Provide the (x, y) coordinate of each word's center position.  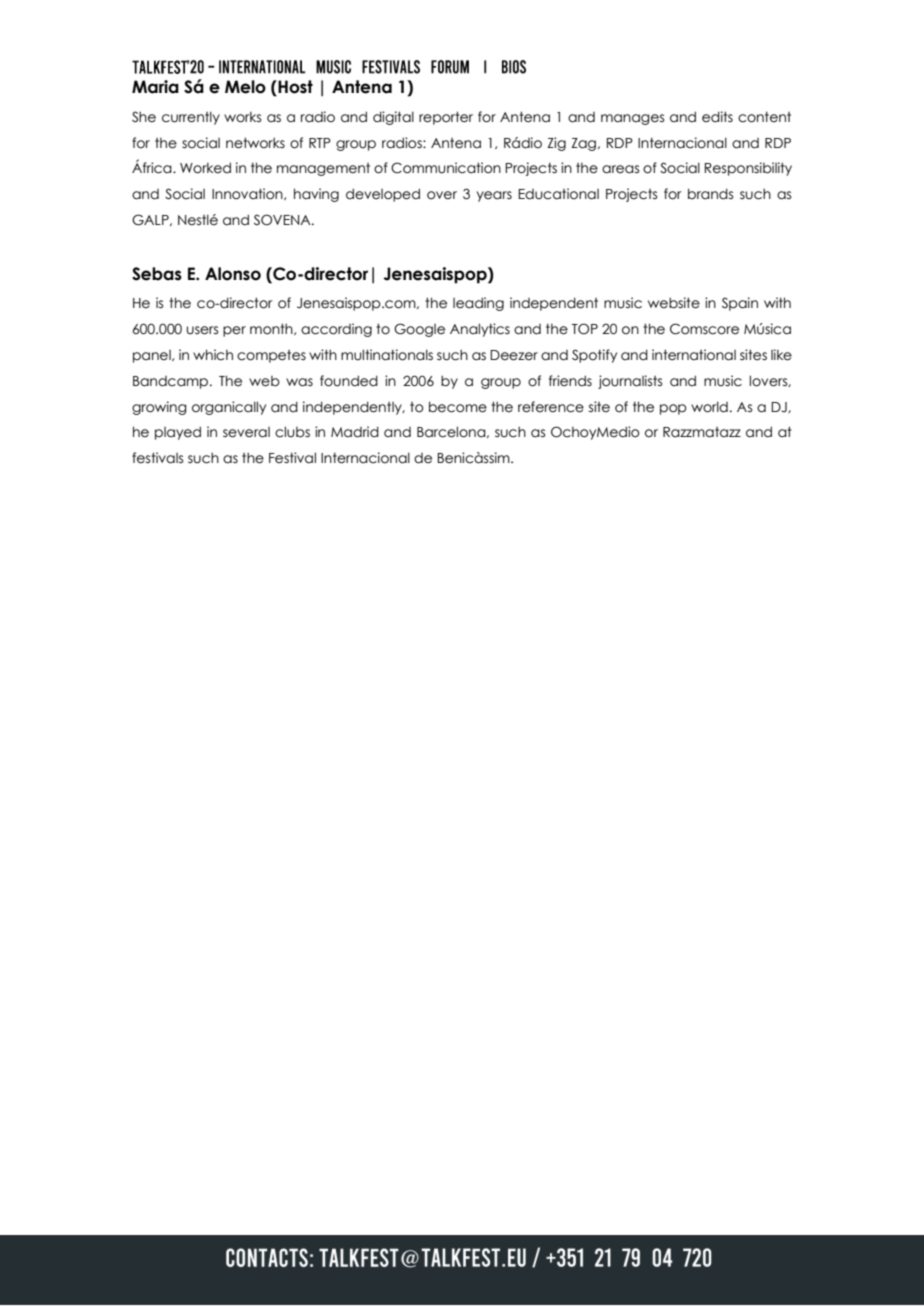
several (246, 432)
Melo (245, 87)
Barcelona (452, 432)
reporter (446, 118)
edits (717, 117)
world (709, 407)
